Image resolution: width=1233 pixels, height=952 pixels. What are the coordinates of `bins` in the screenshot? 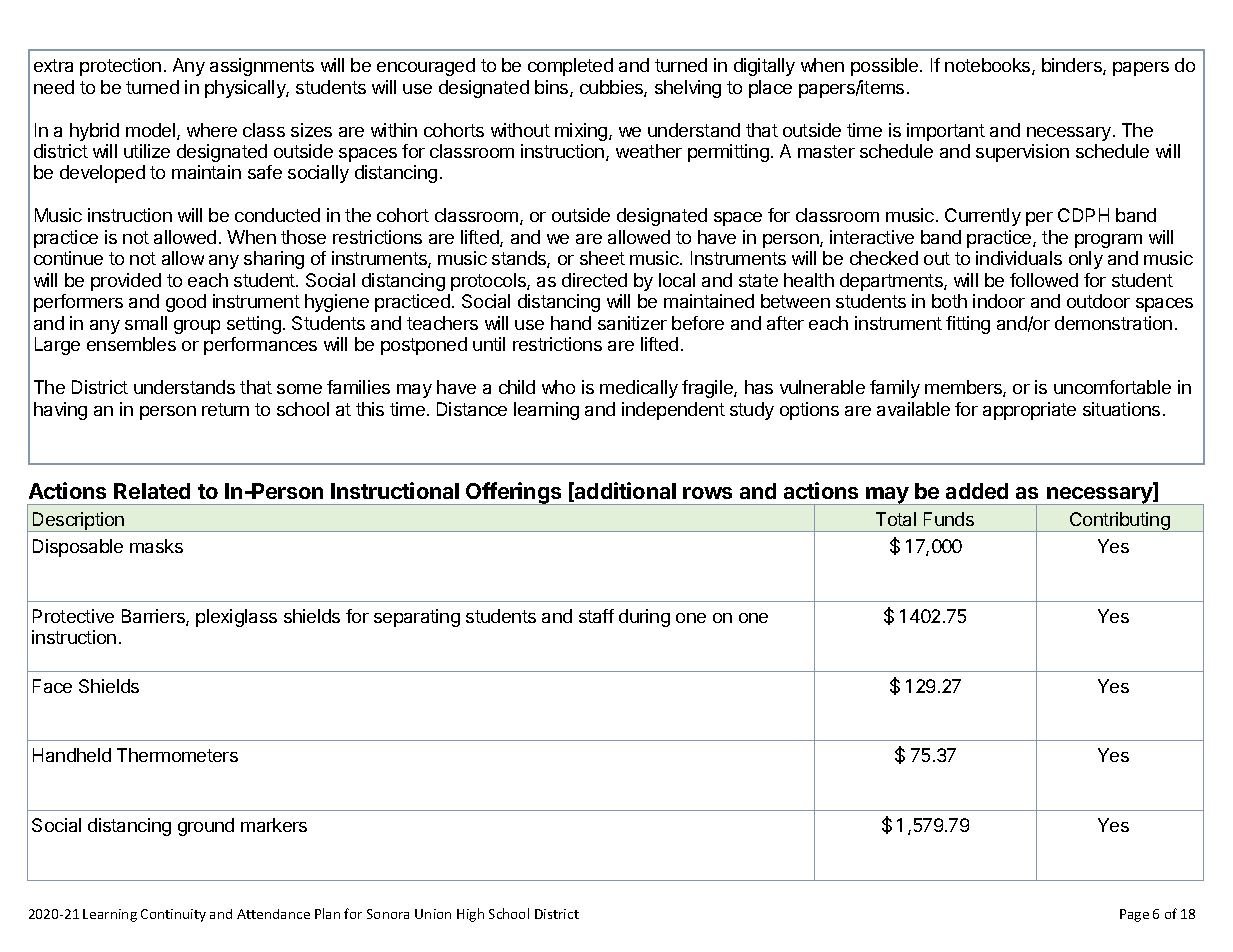 It's located at (553, 88).
